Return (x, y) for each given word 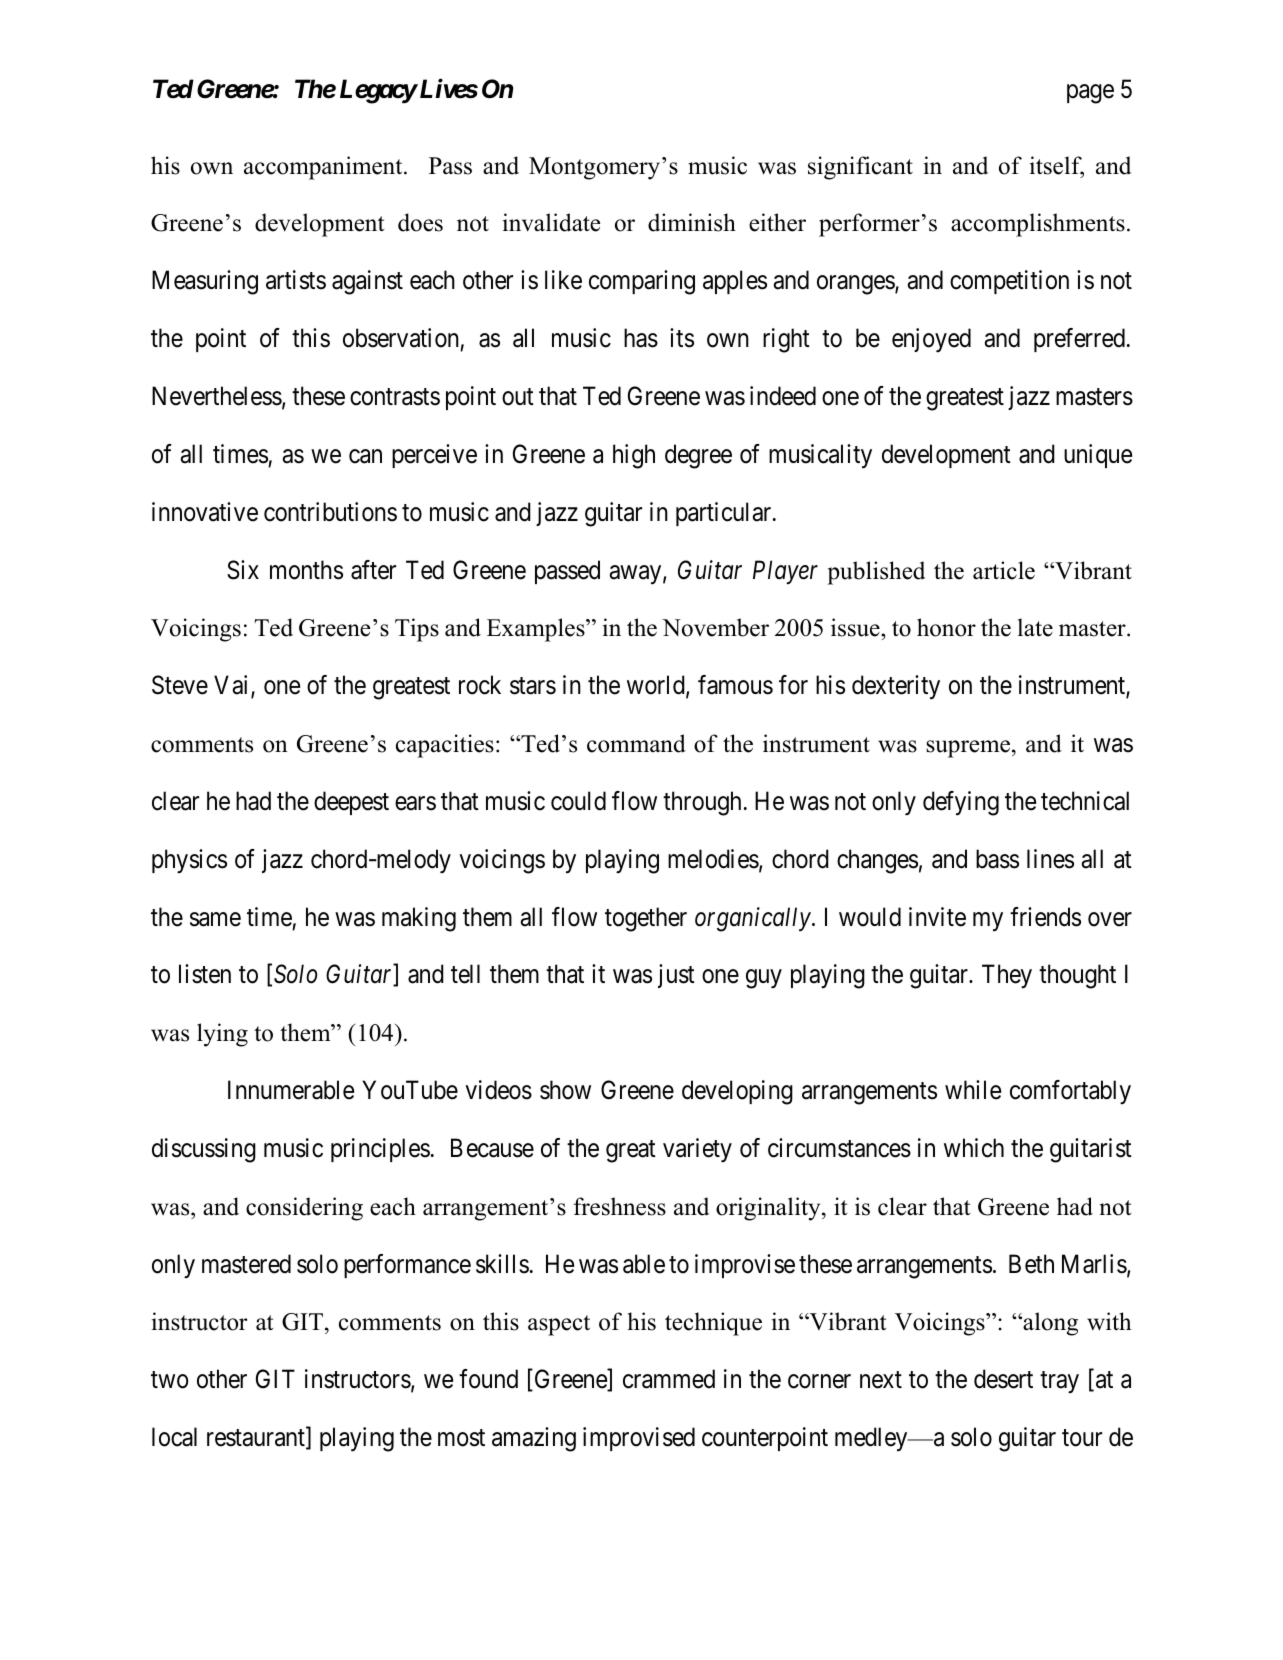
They (1007, 976)
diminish (692, 222)
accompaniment (324, 168)
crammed (669, 1379)
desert (1003, 1379)
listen (205, 974)
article (1004, 570)
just (676, 976)
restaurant (257, 1439)
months (306, 570)
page (1090, 94)
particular (725, 514)
